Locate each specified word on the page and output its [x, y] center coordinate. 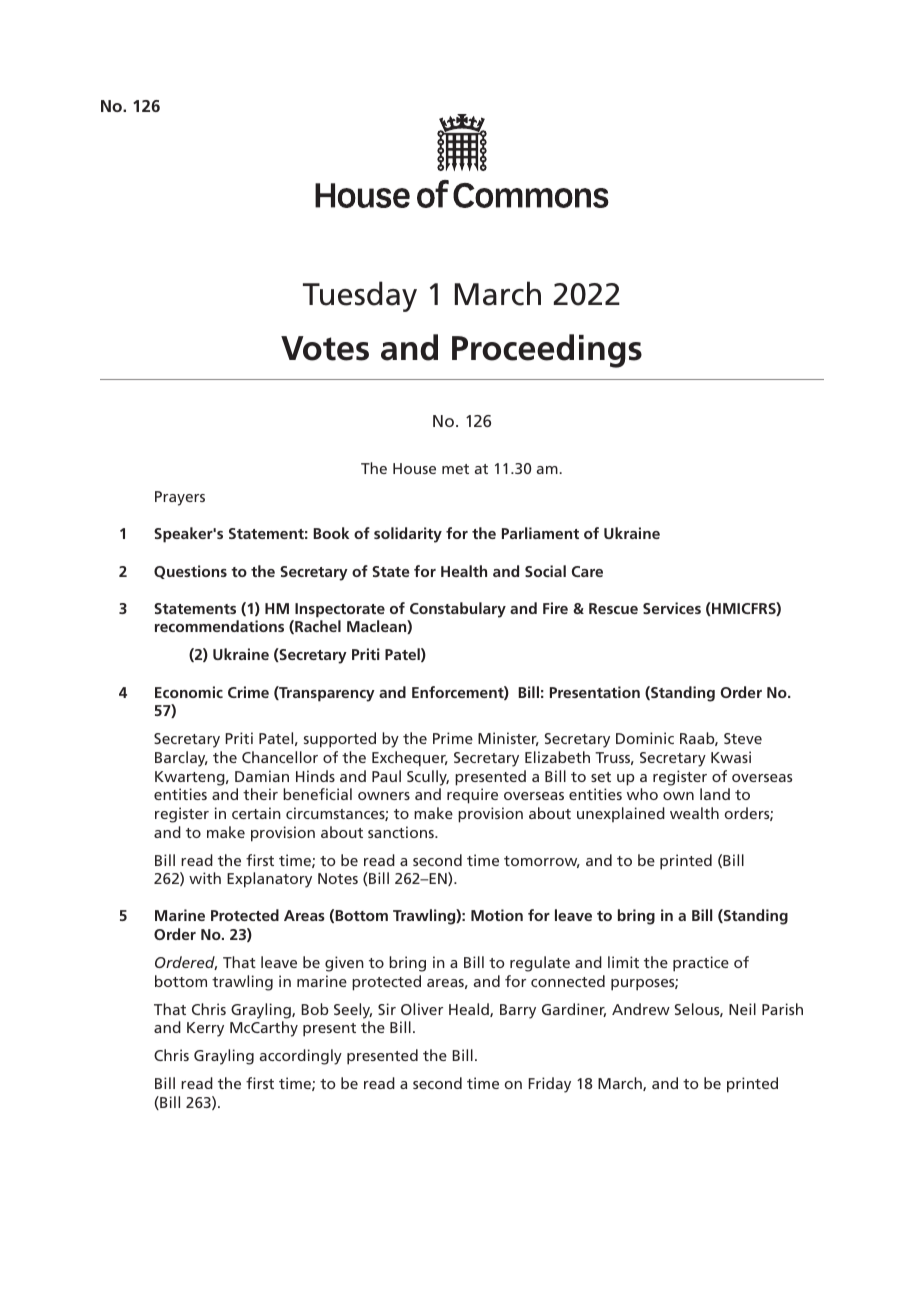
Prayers [180, 498]
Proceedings [547, 351]
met [455, 469]
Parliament [540, 533]
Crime [248, 692]
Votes [325, 348]
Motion [497, 915]
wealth [694, 813]
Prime [453, 738]
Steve [743, 738]
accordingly [301, 1057]
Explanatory [269, 880]
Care [587, 571]
